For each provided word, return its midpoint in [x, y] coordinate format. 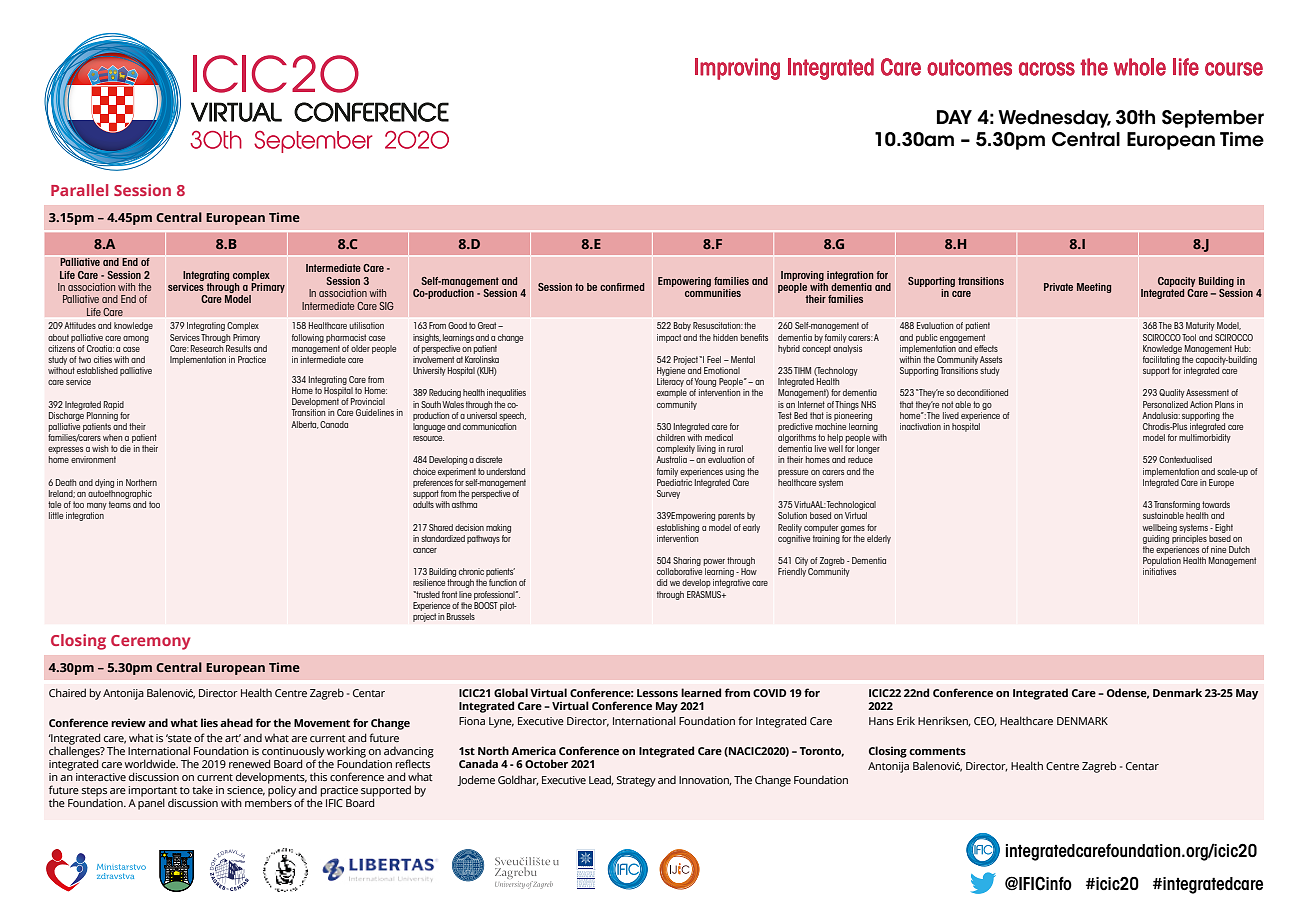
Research [208, 347]
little [56, 515]
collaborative [679, 571]
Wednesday [1054, 119]
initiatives [1159, 571]
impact [669, 338]
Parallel [79, 190]
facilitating [1161, 359]
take [202, 790]
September [1213, 119]
